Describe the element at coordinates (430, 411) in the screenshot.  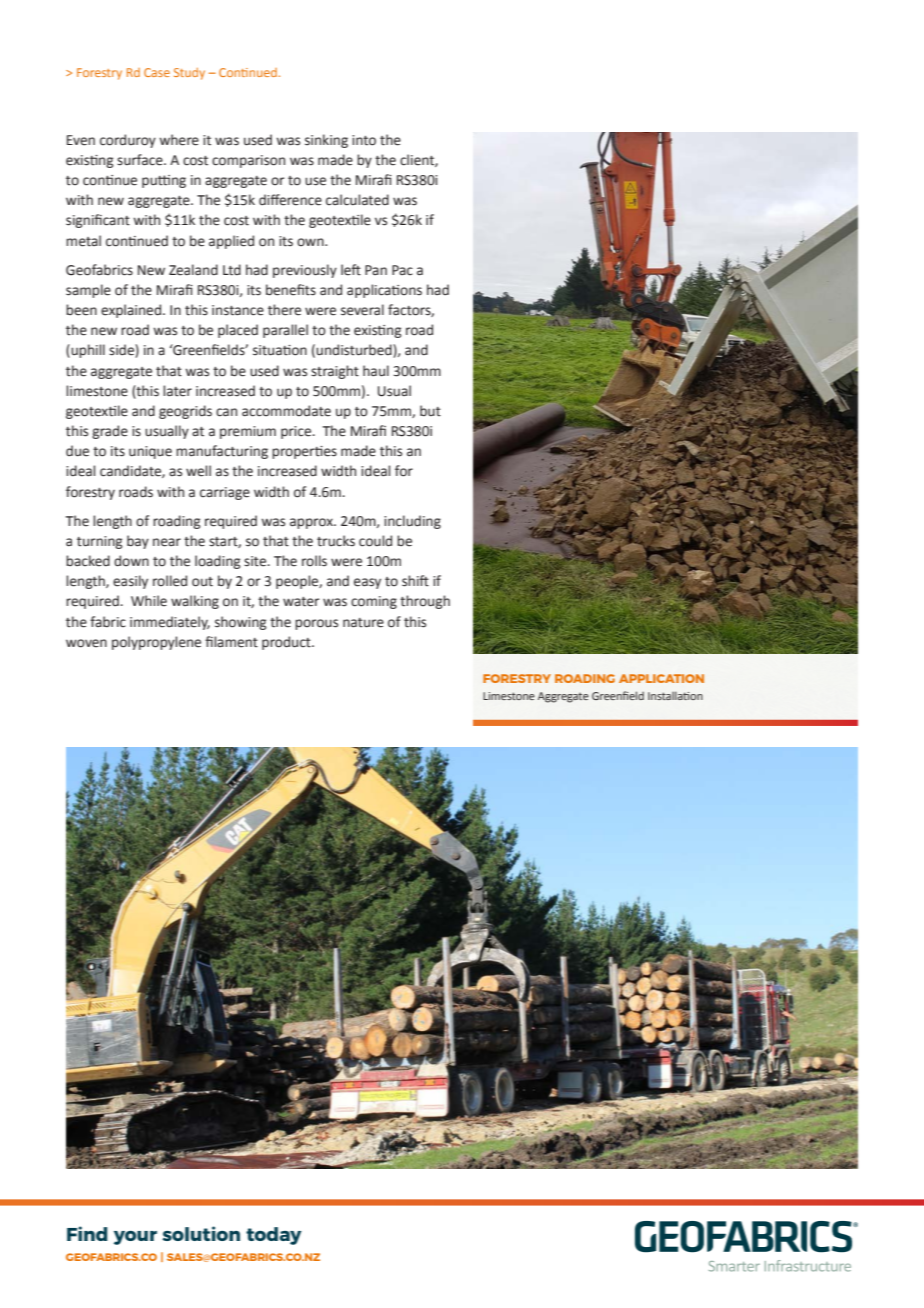
I see `but` at that location.
